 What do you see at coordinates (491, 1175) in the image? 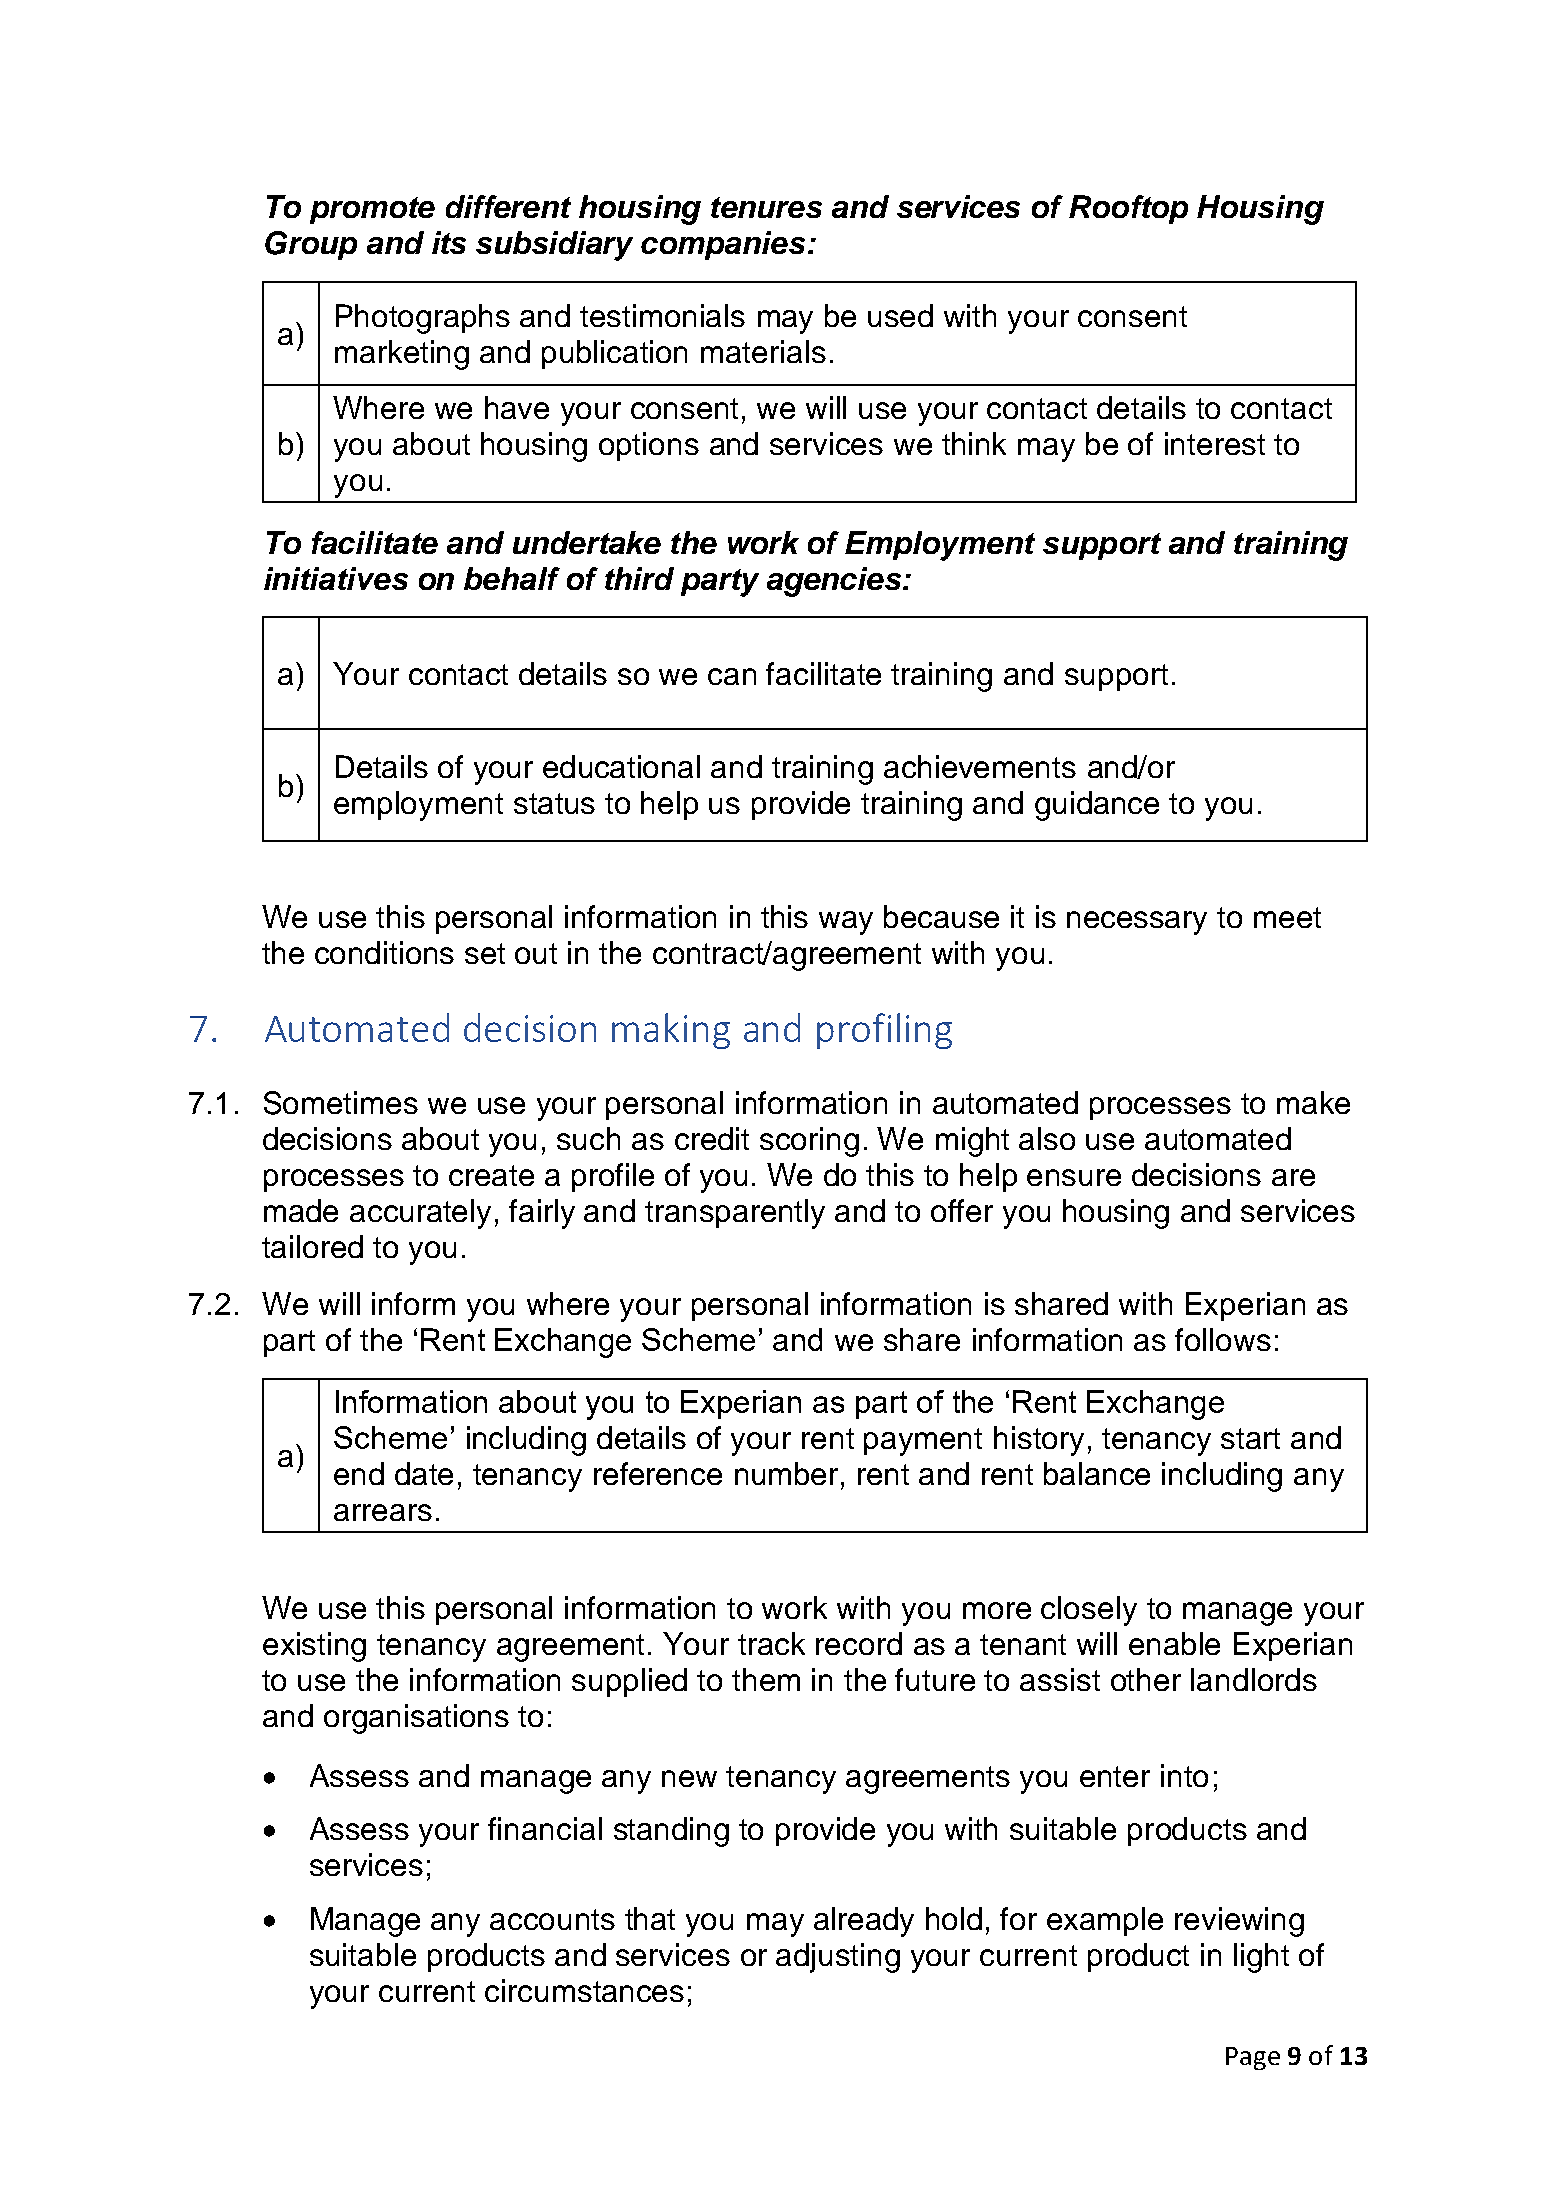
I see `create` at bounding box center [491, 1175].
